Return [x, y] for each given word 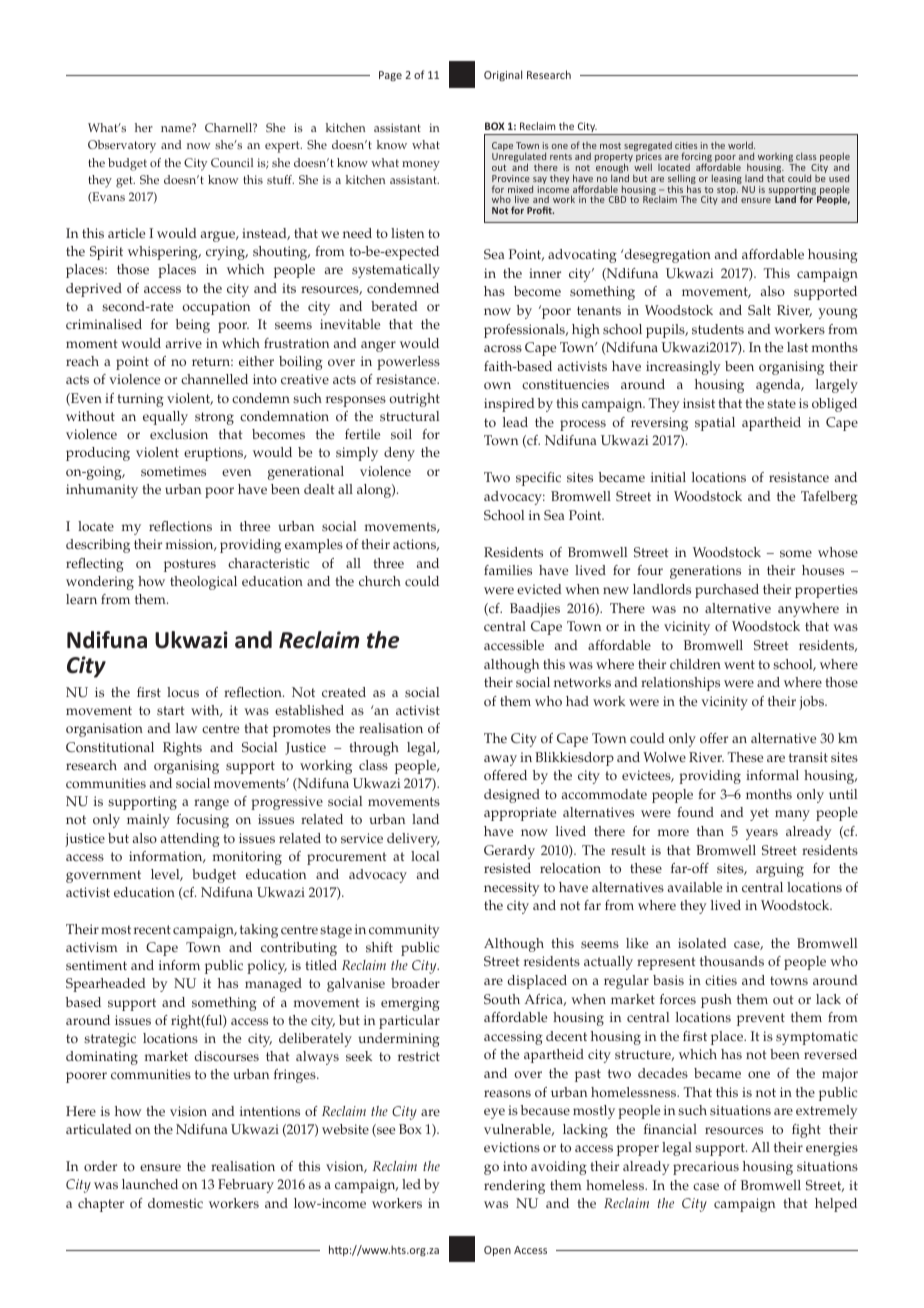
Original [503, 75]
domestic [175, 1203]
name [176, 129]
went [739, 664]
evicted [539, 589]
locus [183, 692]
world [741, 145]
